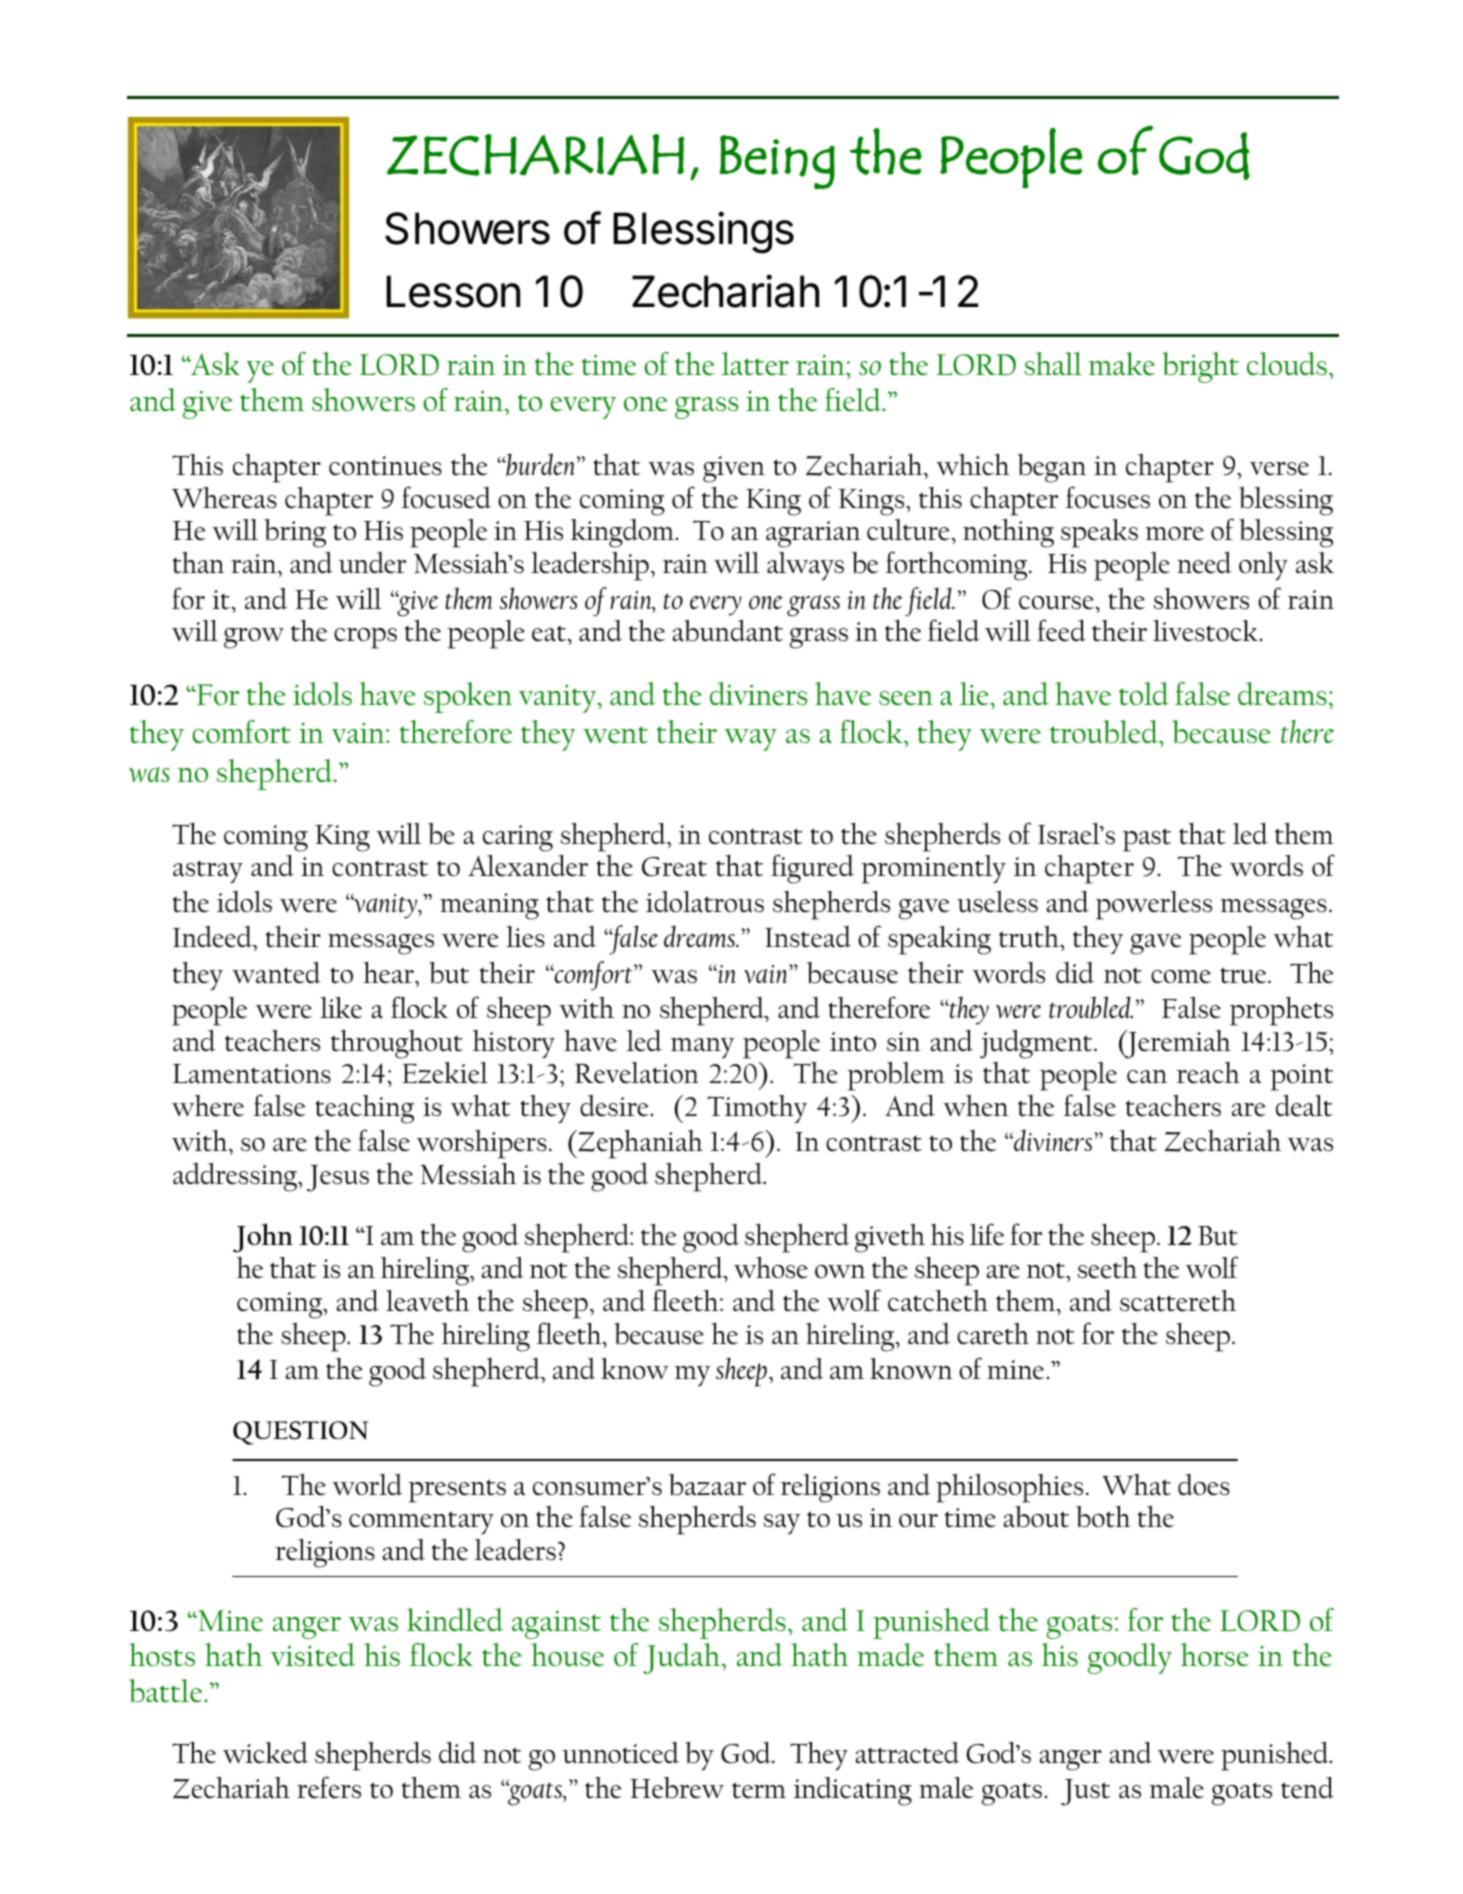 Image resolution: width=1463 pixels, height=1894 pixels. Describe the element at coordinates (777, 162) in the screenshot. I see `Being` at that location.
